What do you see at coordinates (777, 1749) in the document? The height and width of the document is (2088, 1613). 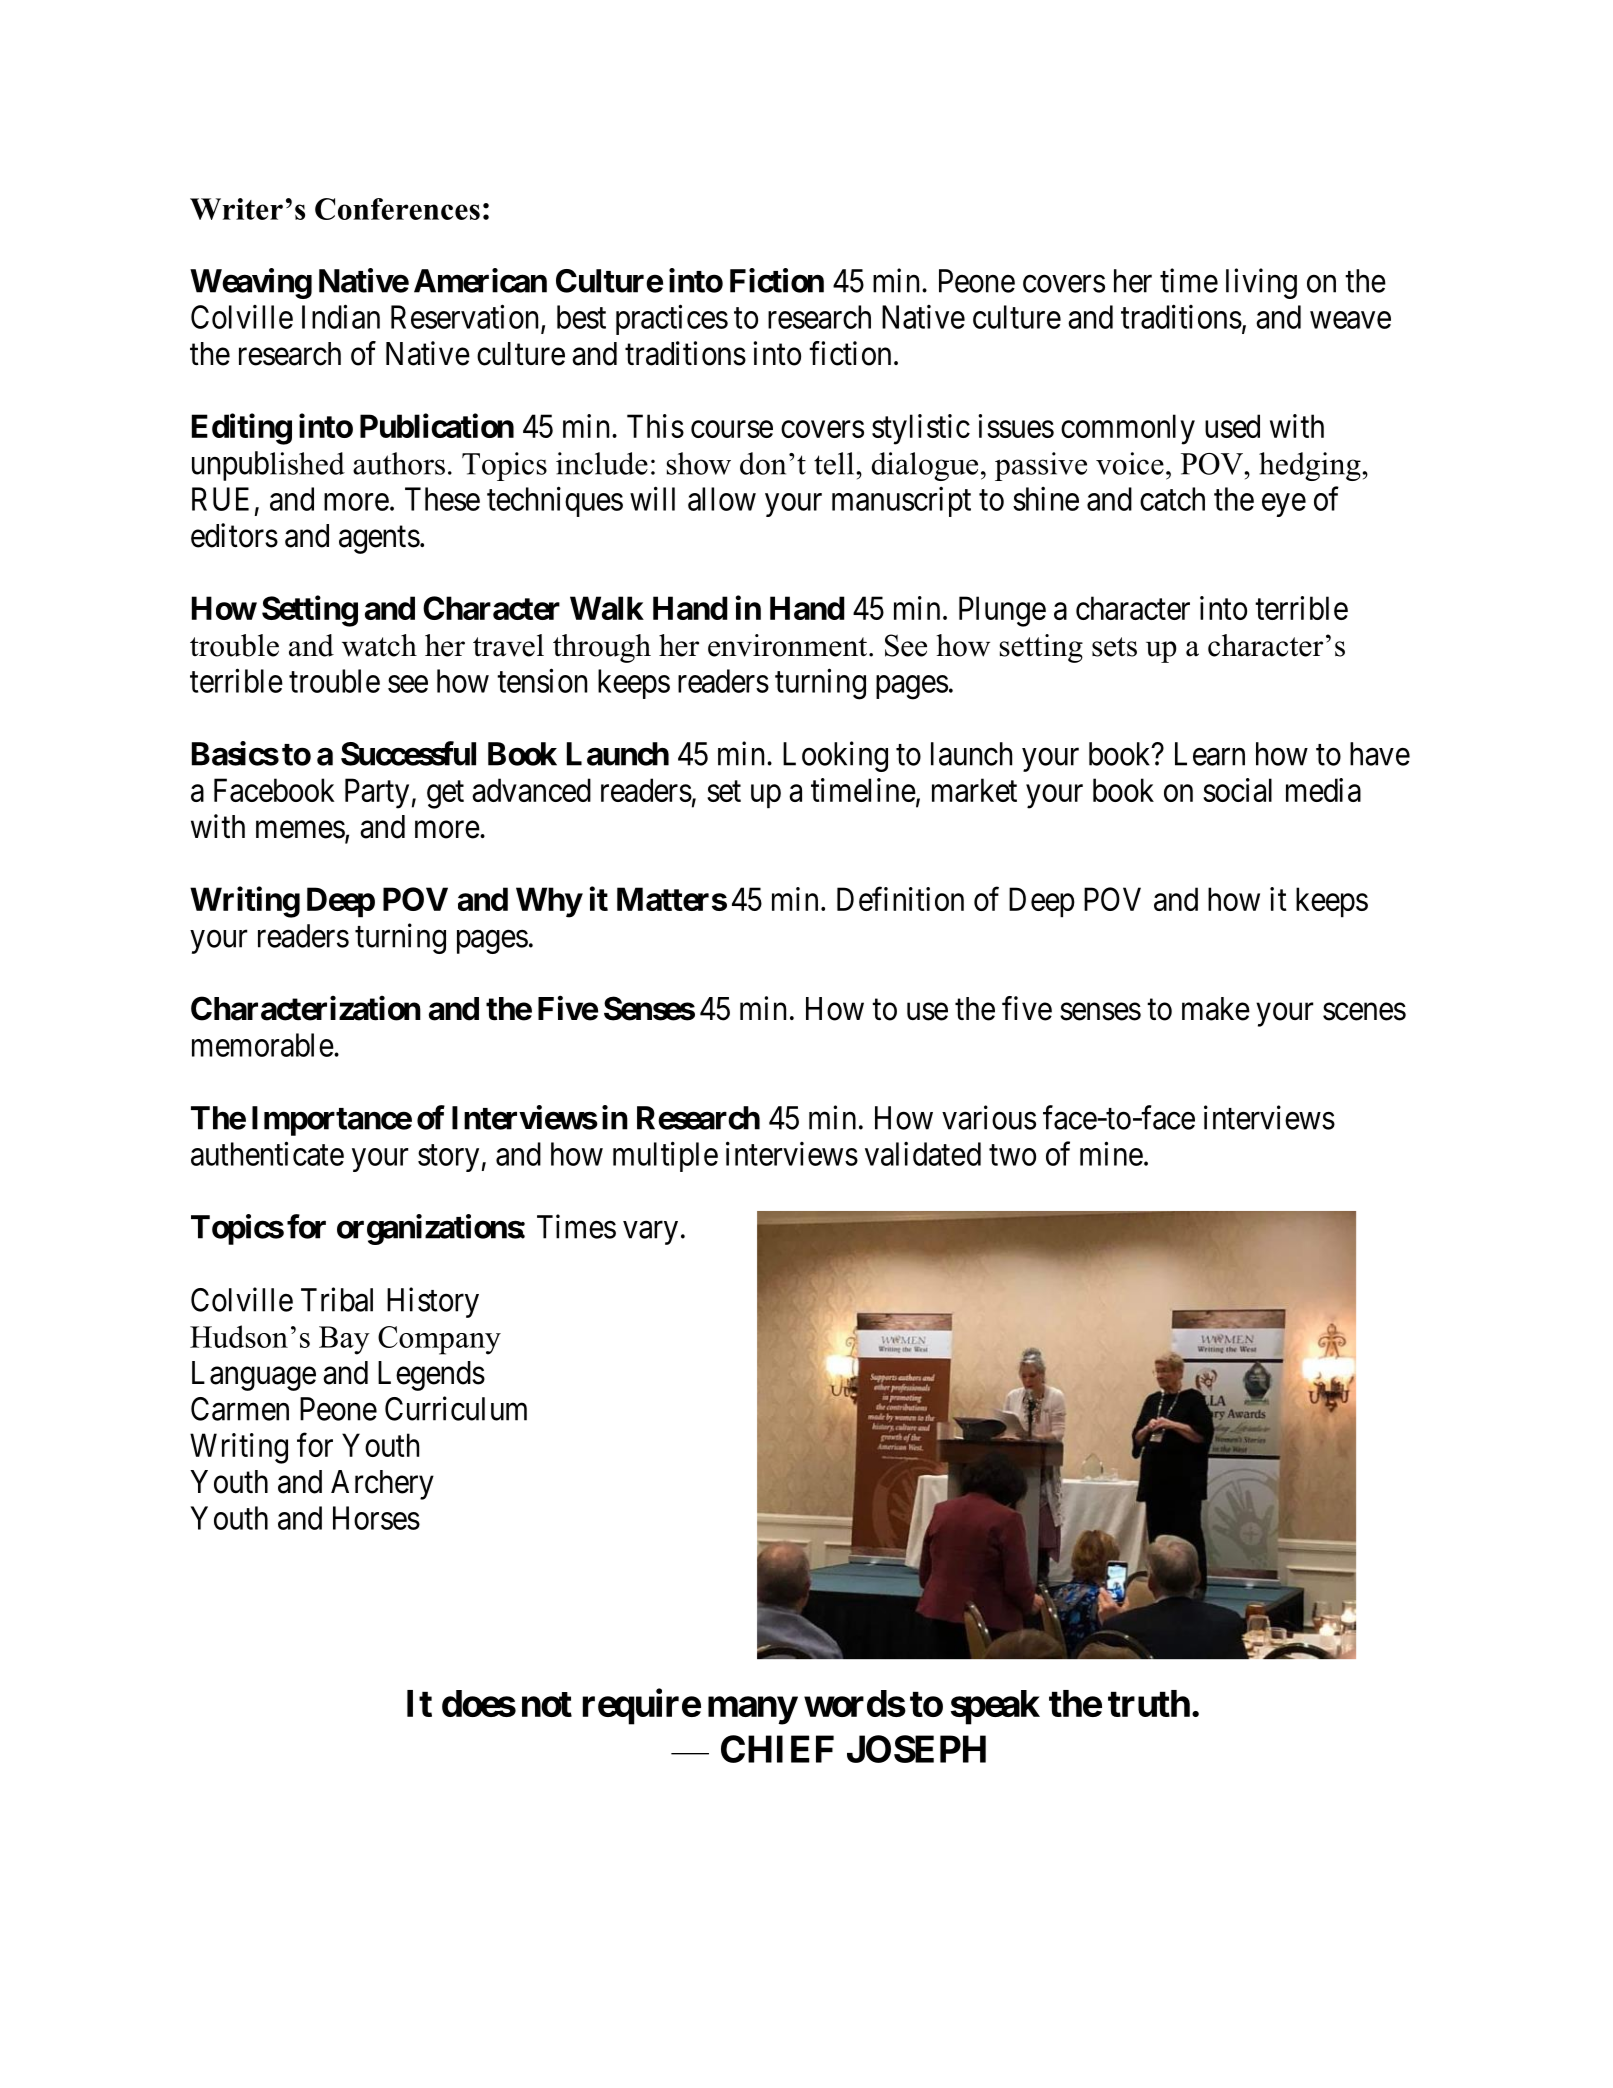 I see `CHIEF` at bounding box center [777, 1749].
